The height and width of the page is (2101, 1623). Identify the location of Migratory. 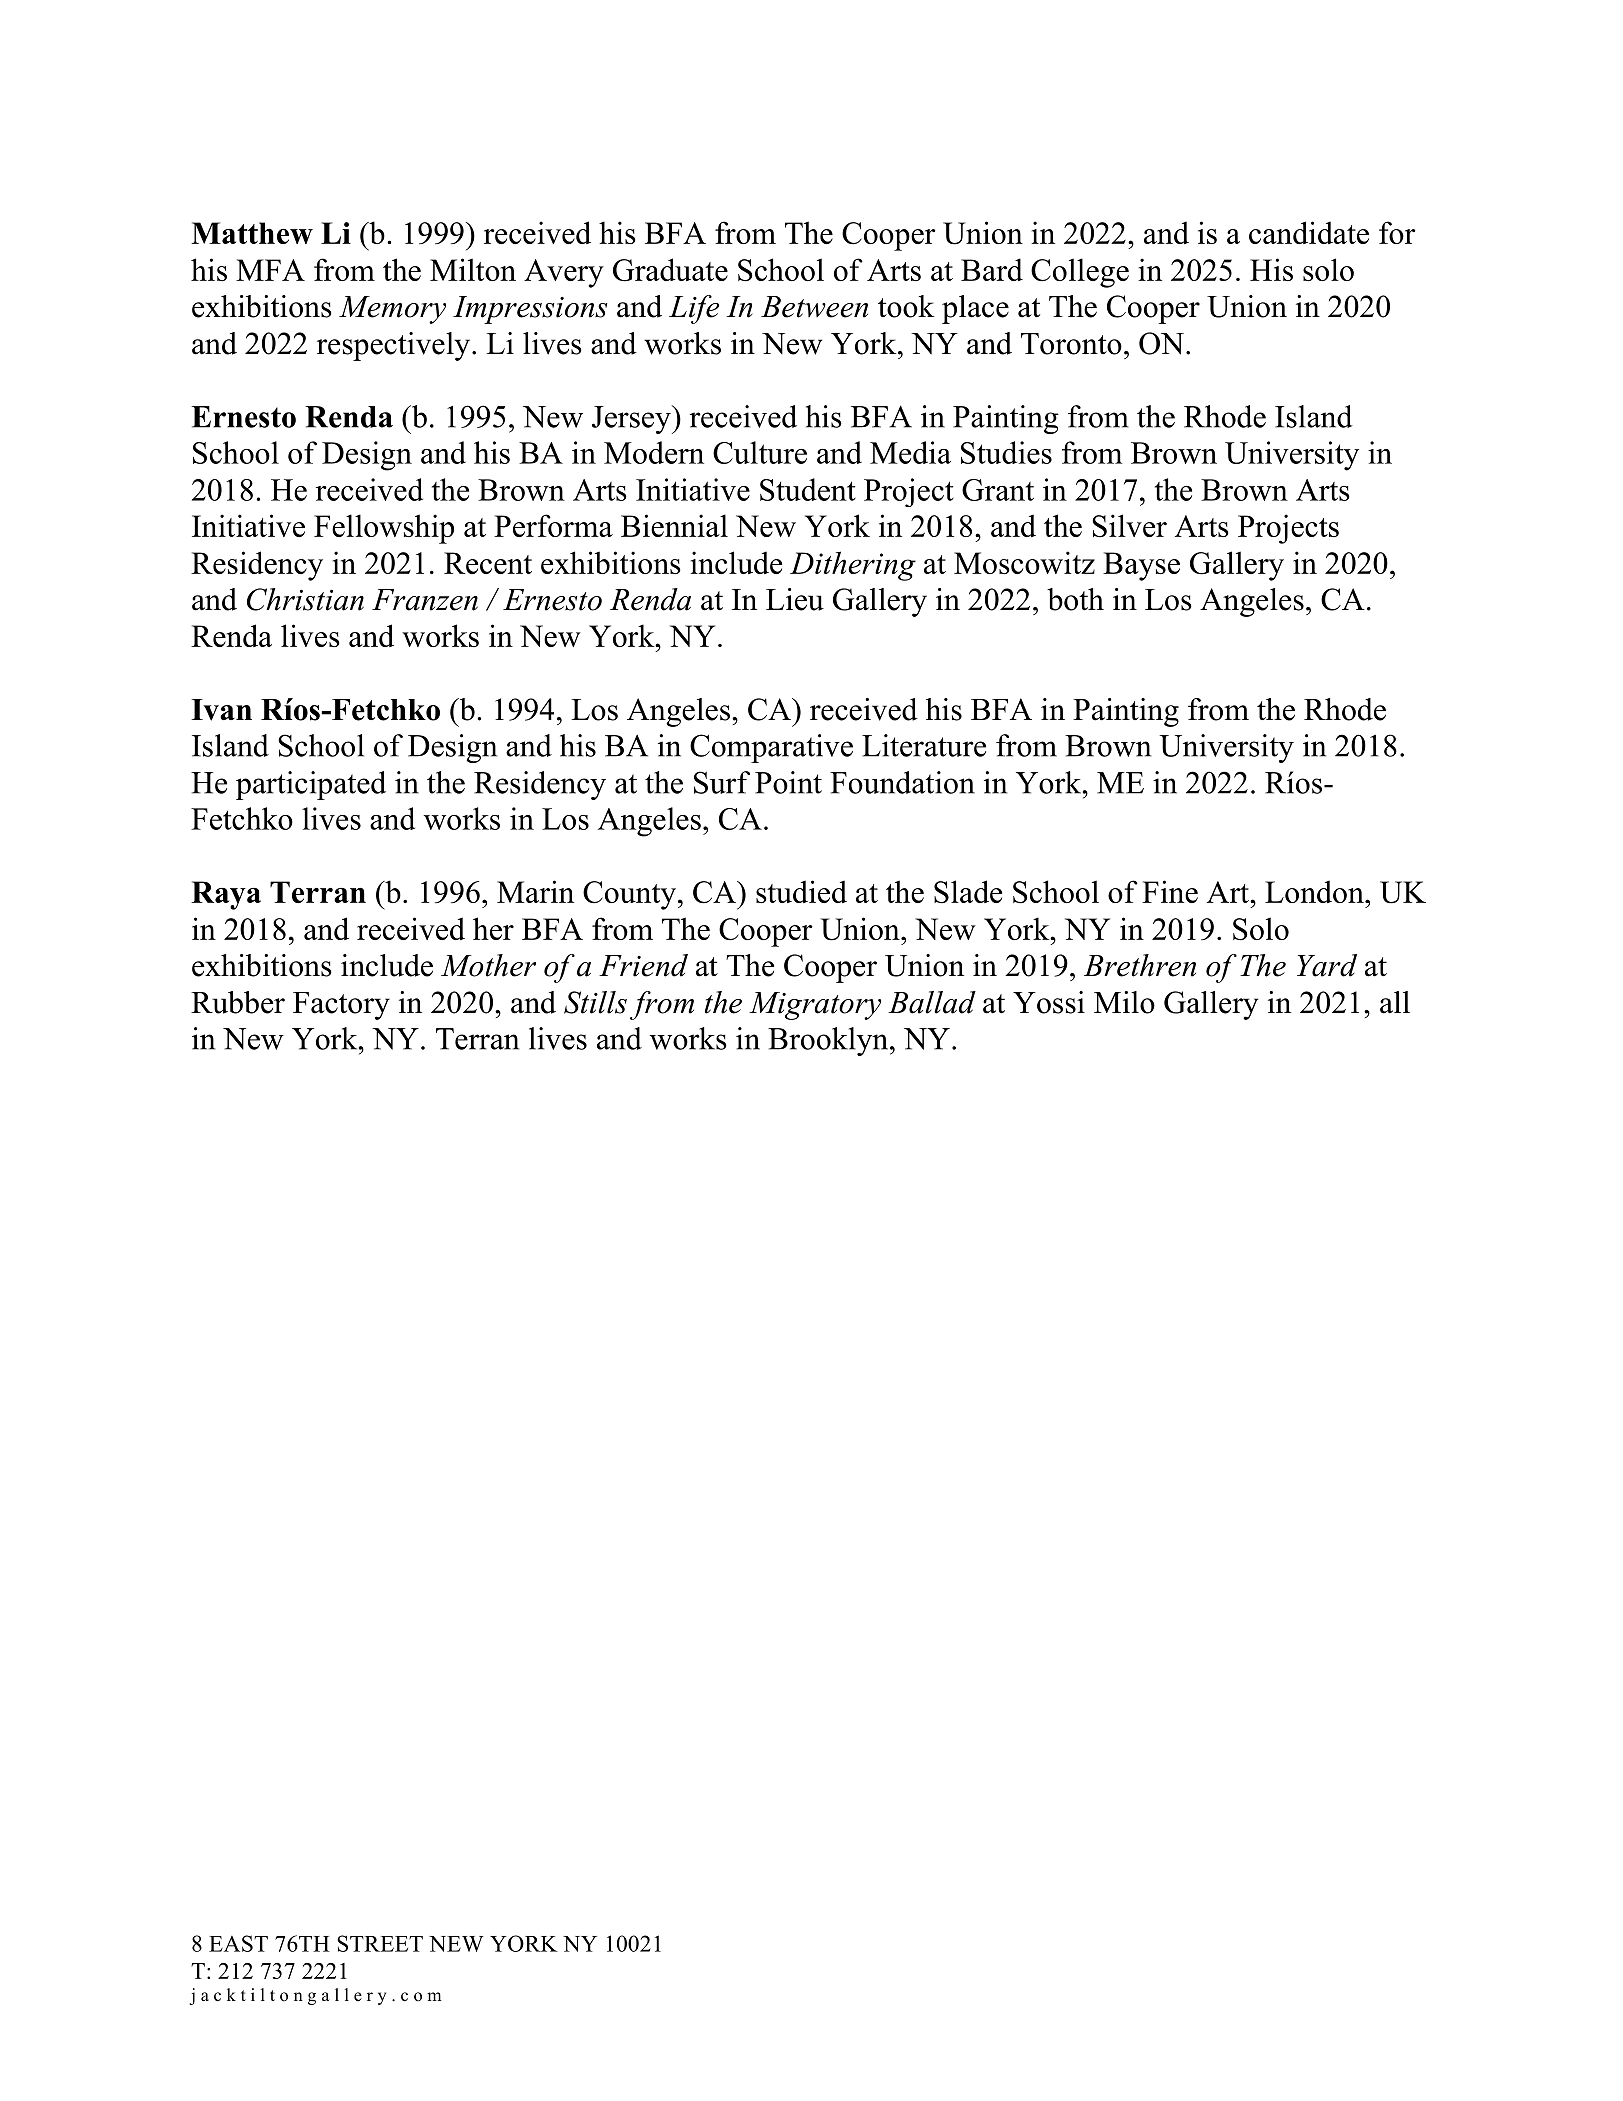
(815, 1006).
